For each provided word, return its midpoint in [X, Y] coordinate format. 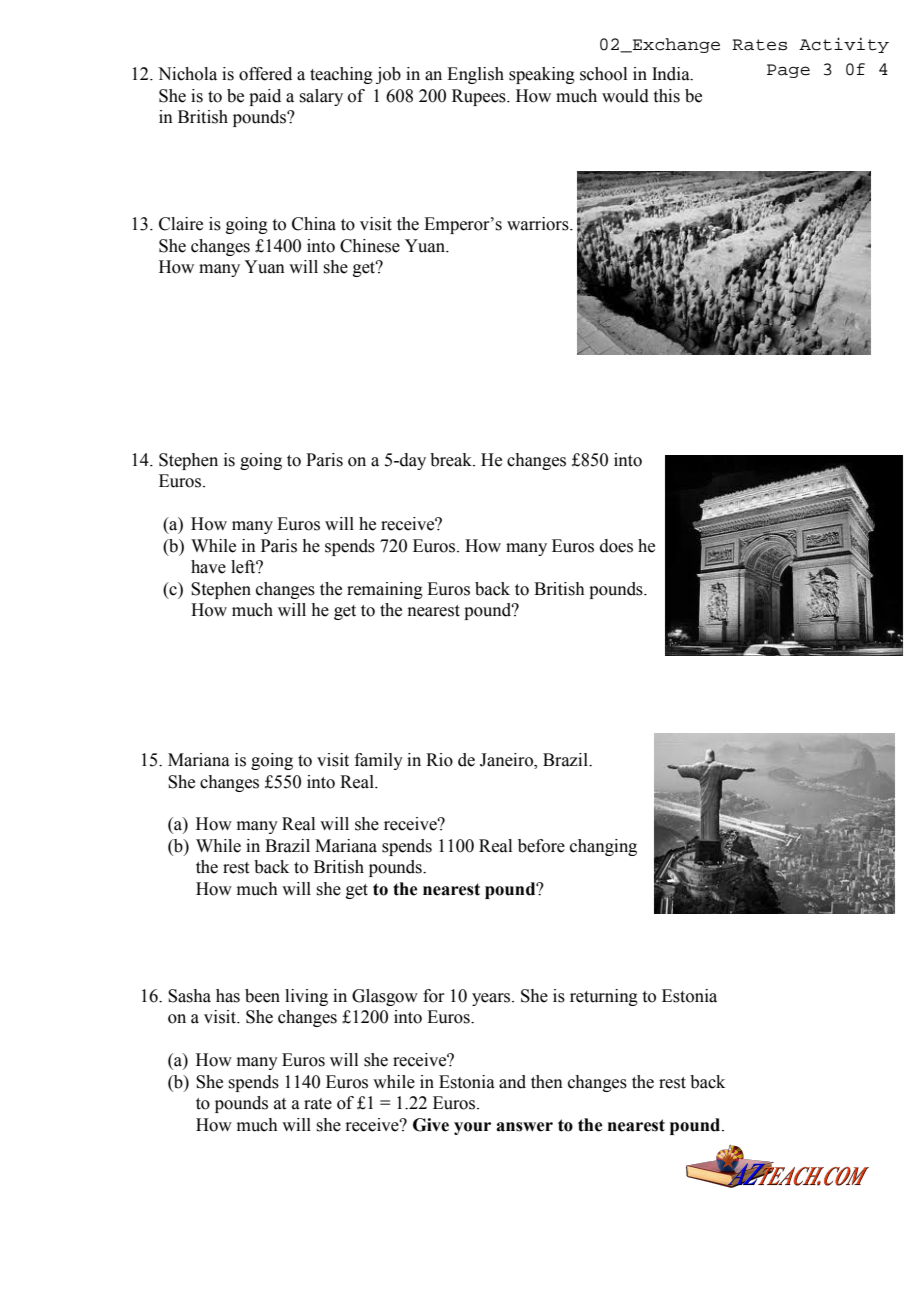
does [616, 546]
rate [318, 1104]
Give [431, 1125]
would [625, 96]
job [388, 75]
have [208, 567]
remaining [385, 590]
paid [265, 97]
